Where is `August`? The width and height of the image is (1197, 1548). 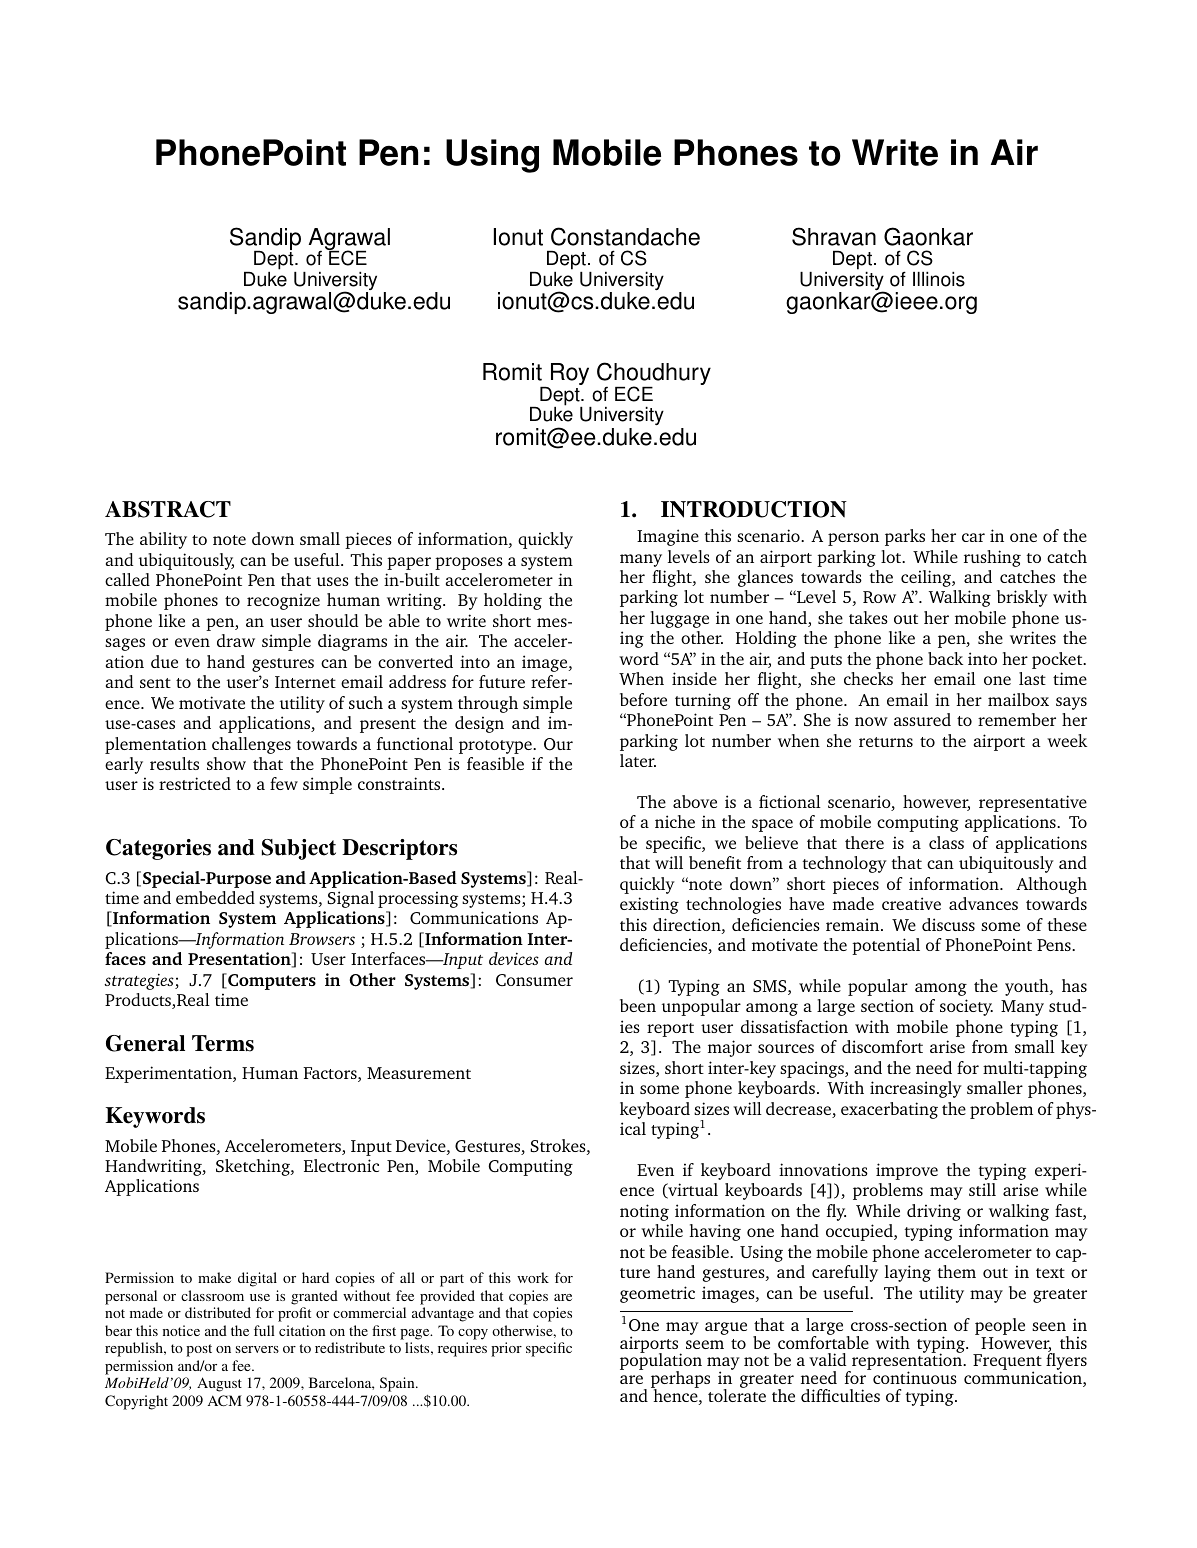
August is located at coordinates (219, 1384).
